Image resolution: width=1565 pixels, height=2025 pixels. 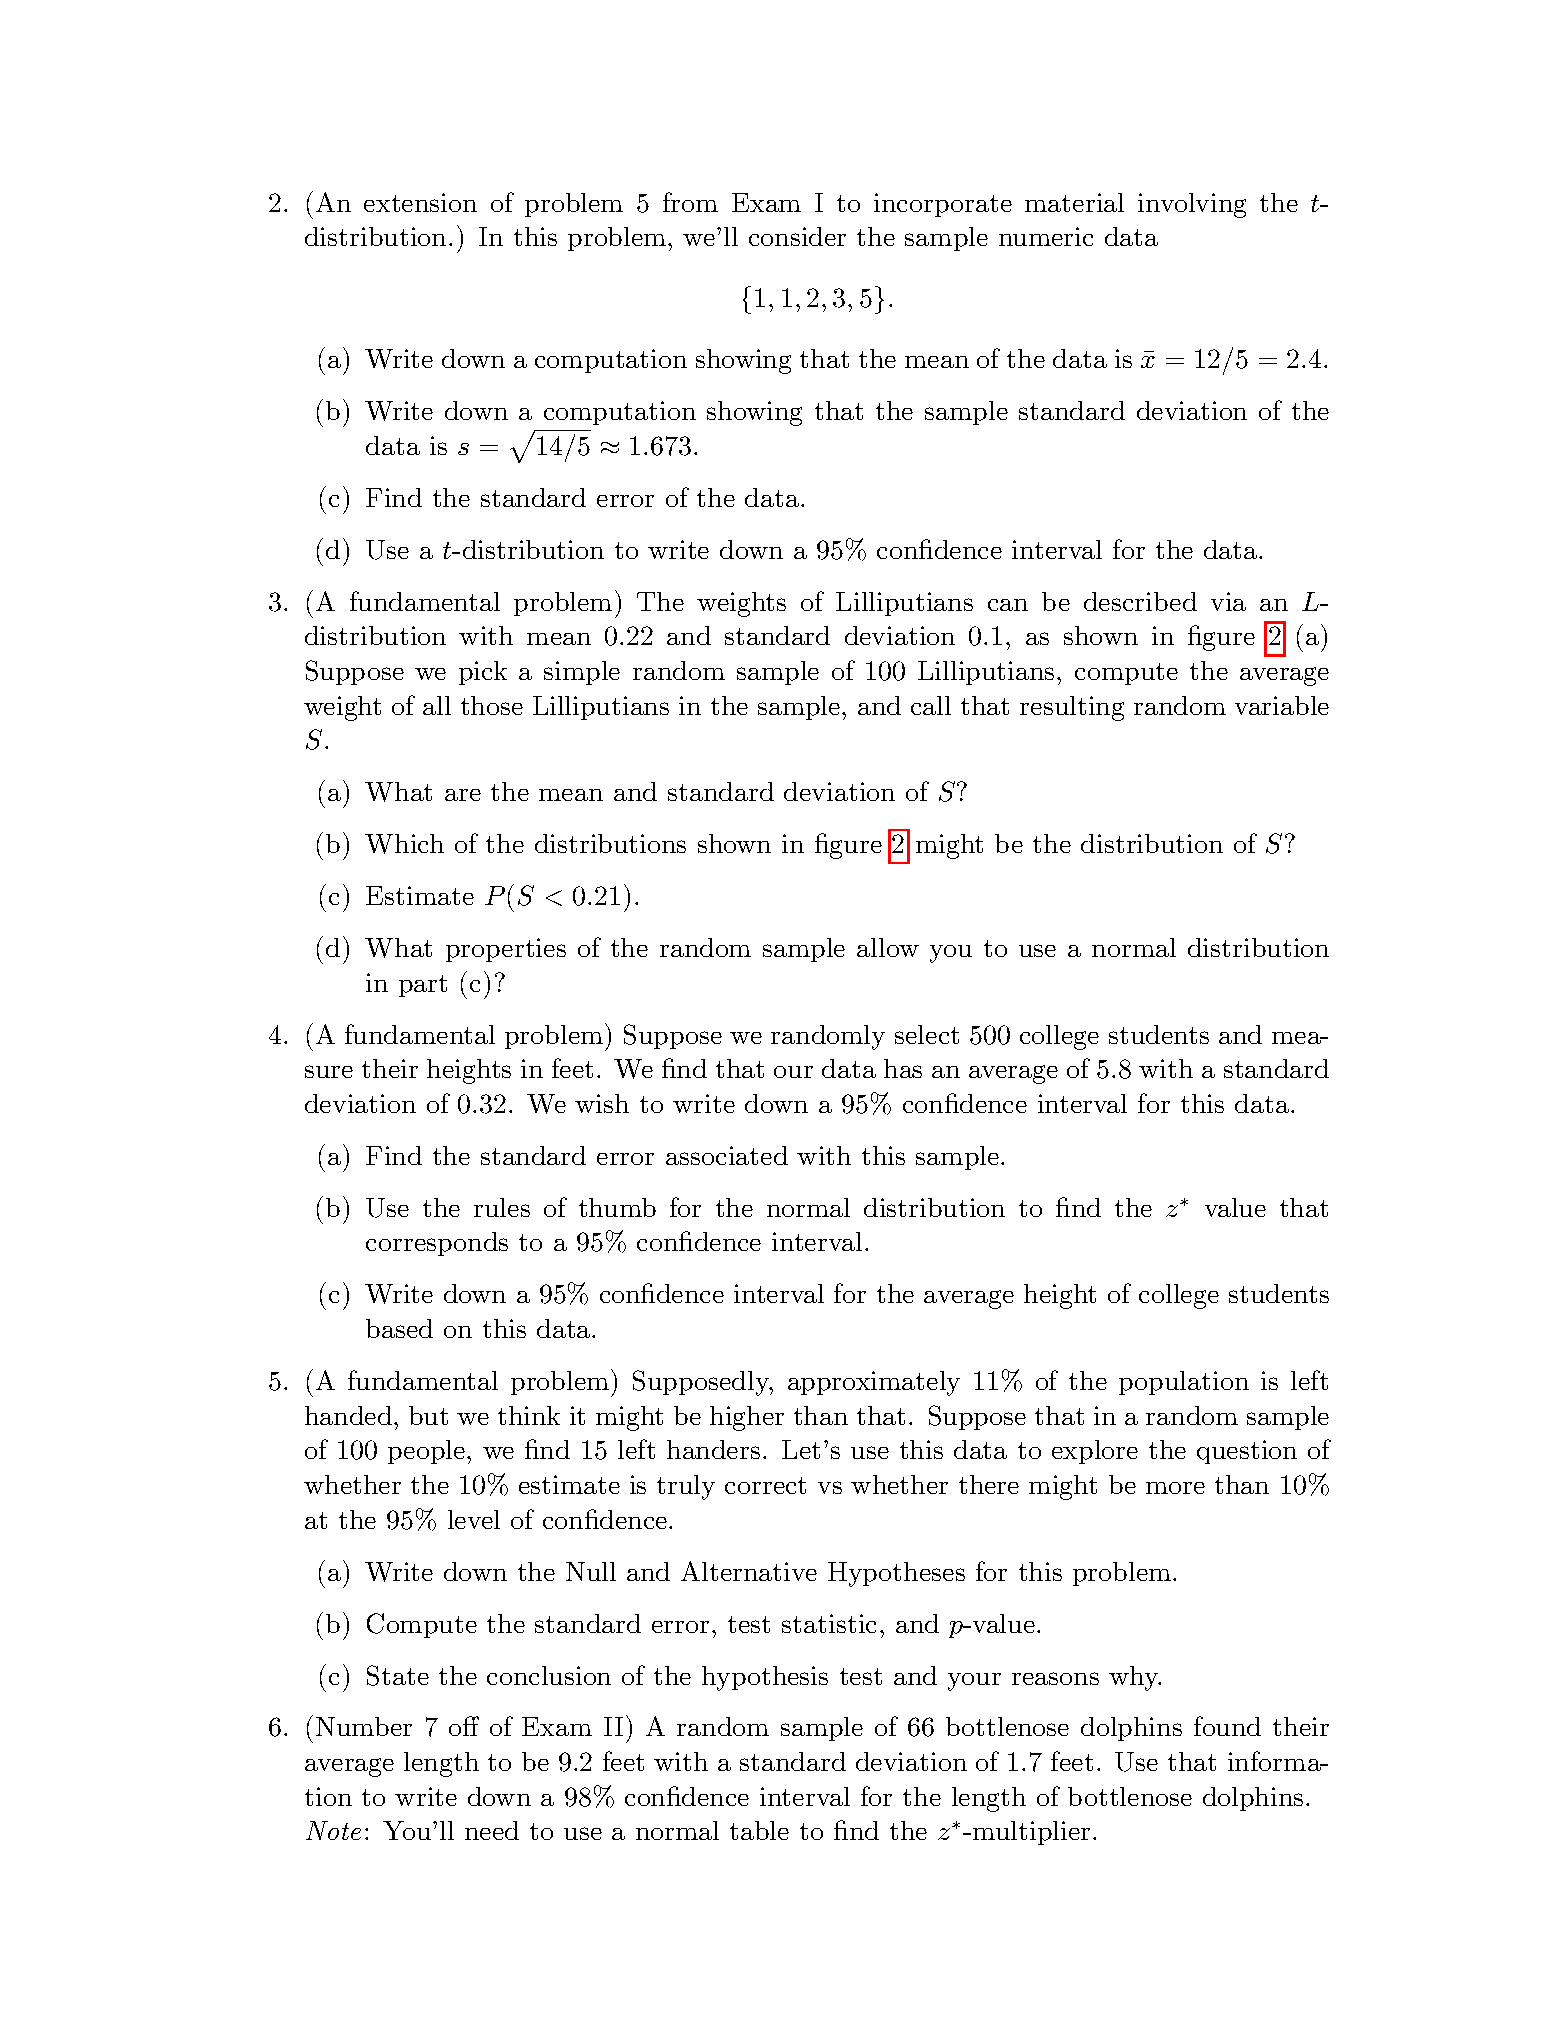 I want to click on table, so click(x=759, y=1830).
